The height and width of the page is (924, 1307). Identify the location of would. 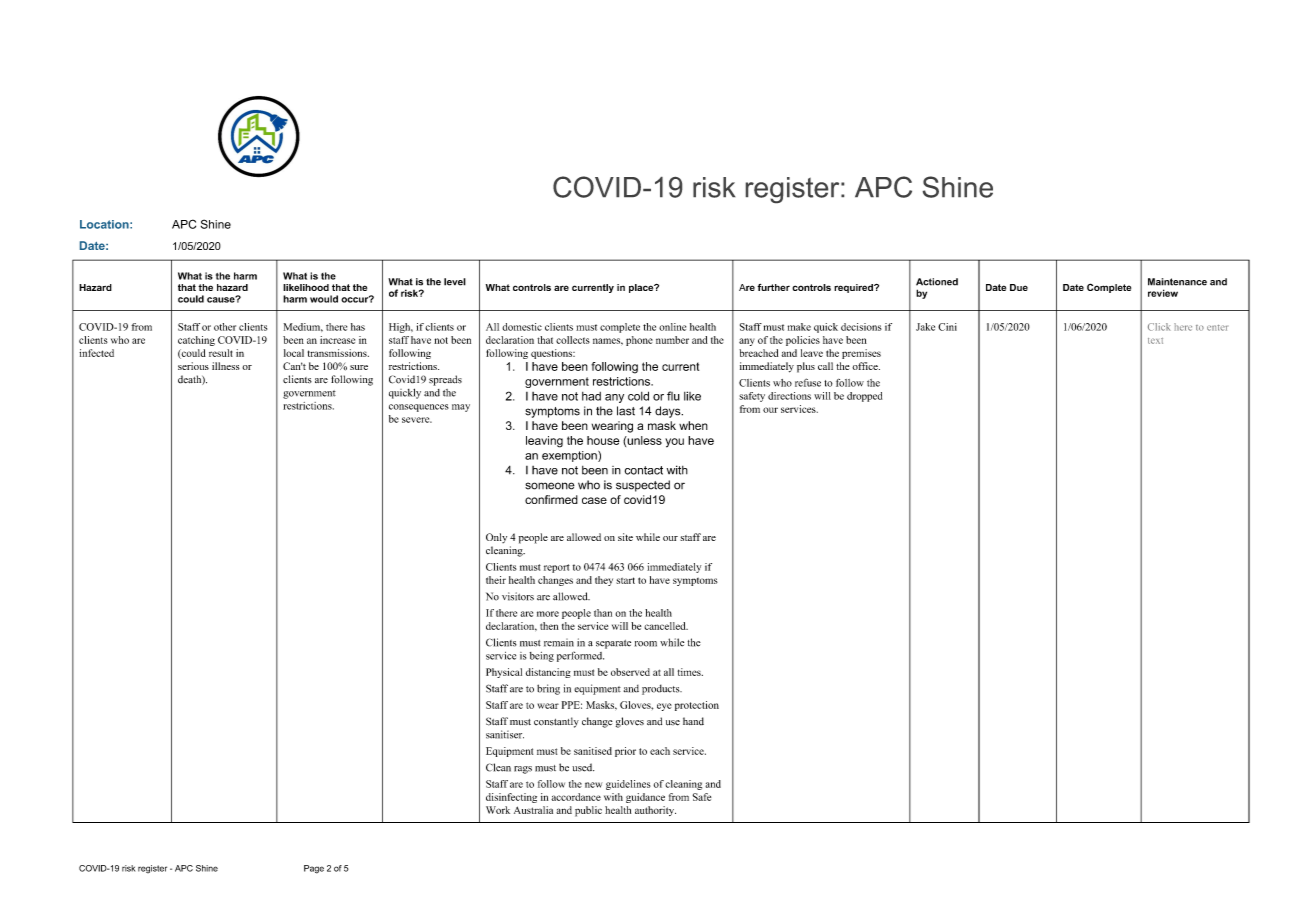
(324, 299).
